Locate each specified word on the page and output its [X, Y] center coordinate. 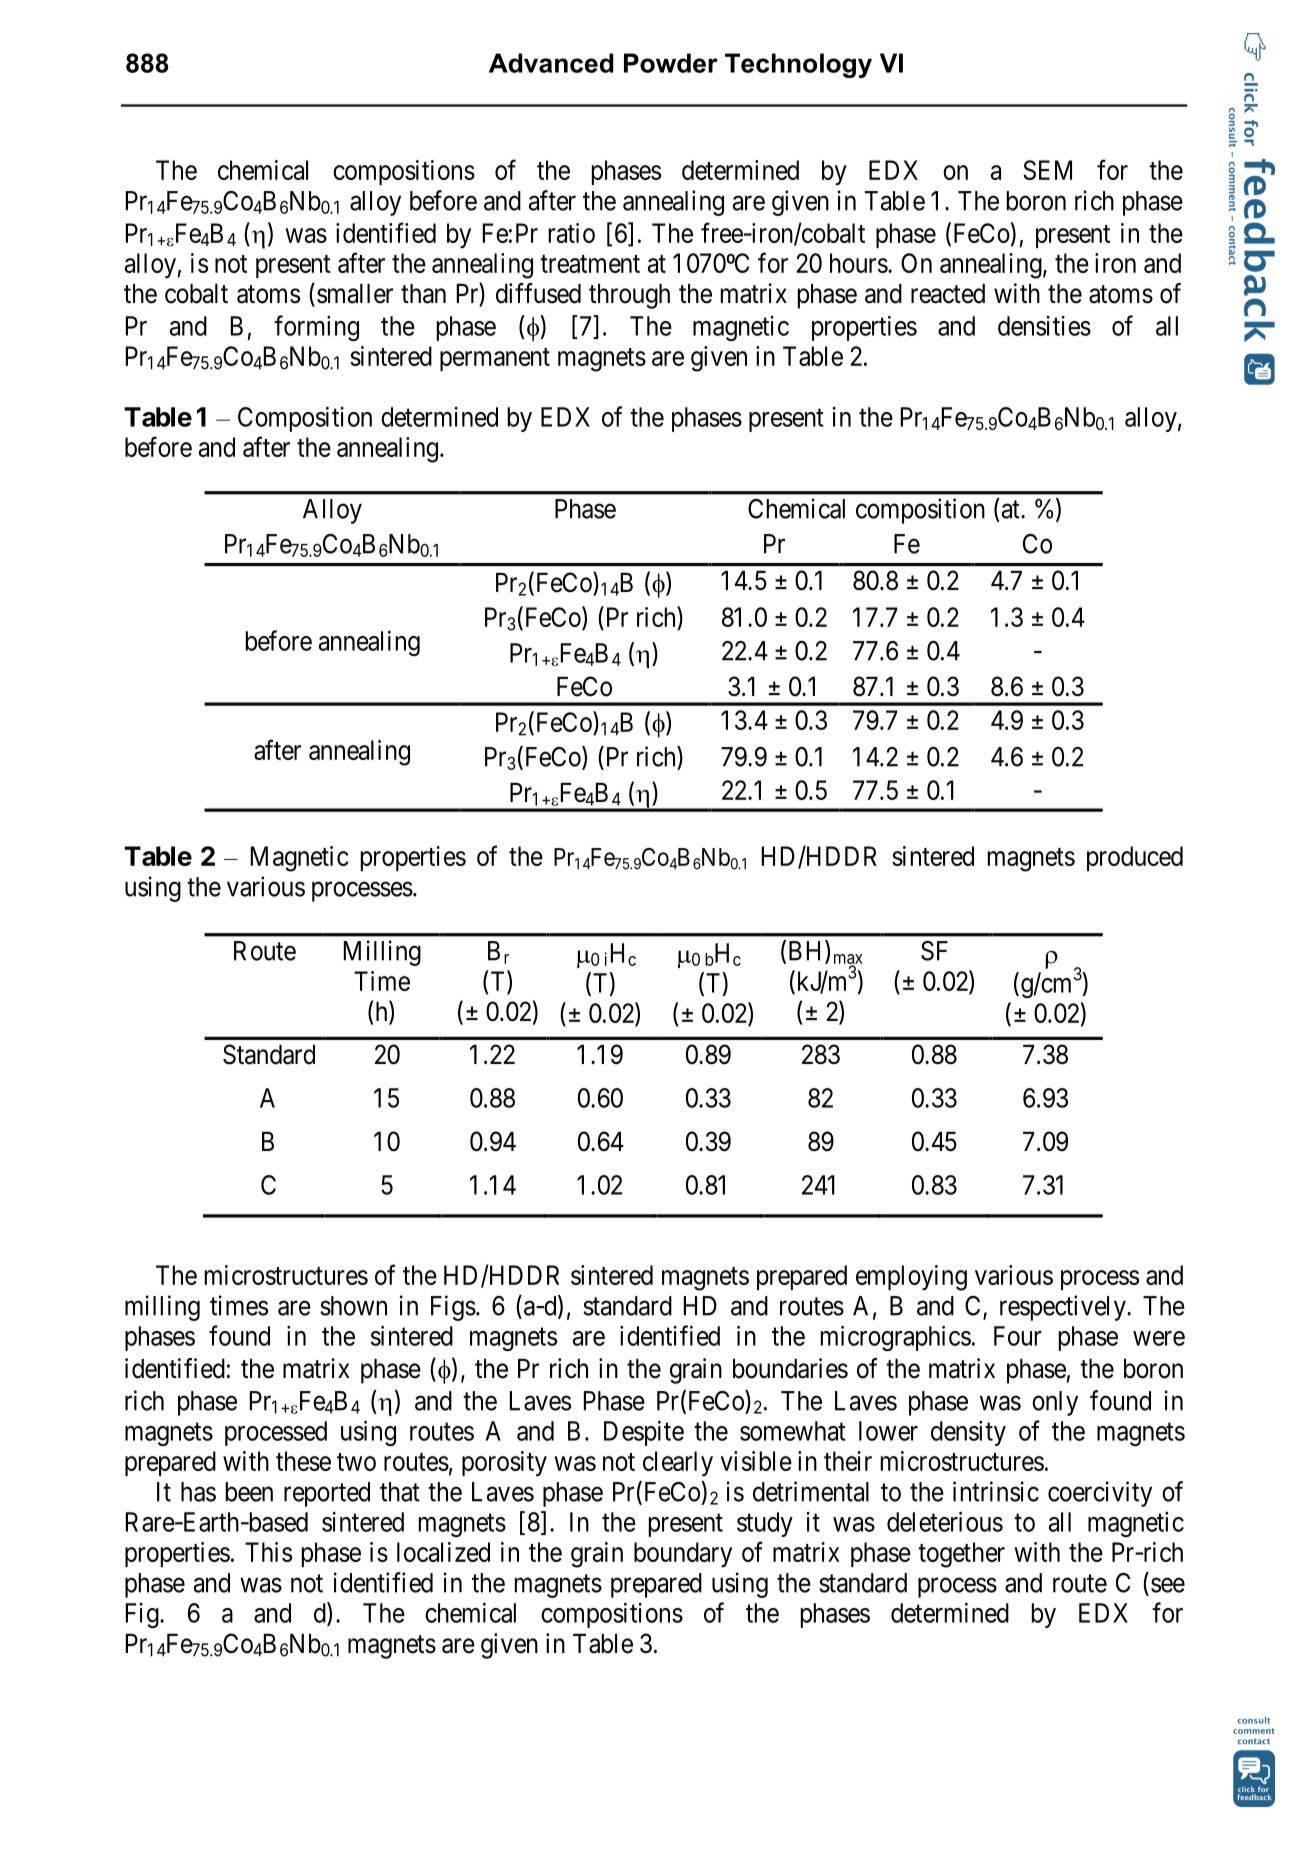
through [629, 296]
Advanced [551, 63]
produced [1135, 858]
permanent [495, 359]
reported [327, 1494]
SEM [1047, 170]
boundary [683, 1555]
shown [353, 1306]
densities [1044, 326]
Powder [671, 63]
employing [911, 1278]
